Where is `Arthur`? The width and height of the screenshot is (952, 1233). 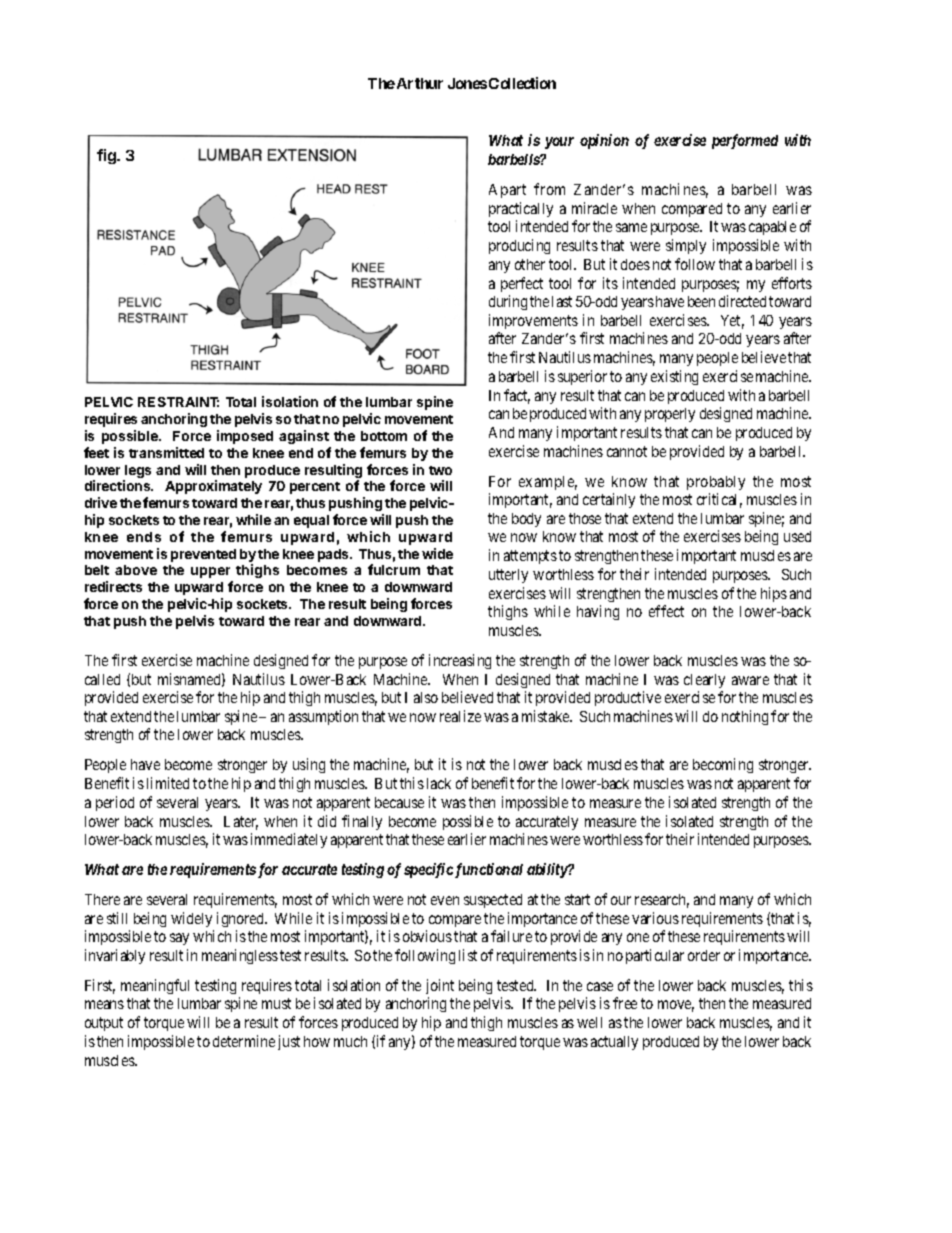 Arthur is located at coordinates (420, 83).
